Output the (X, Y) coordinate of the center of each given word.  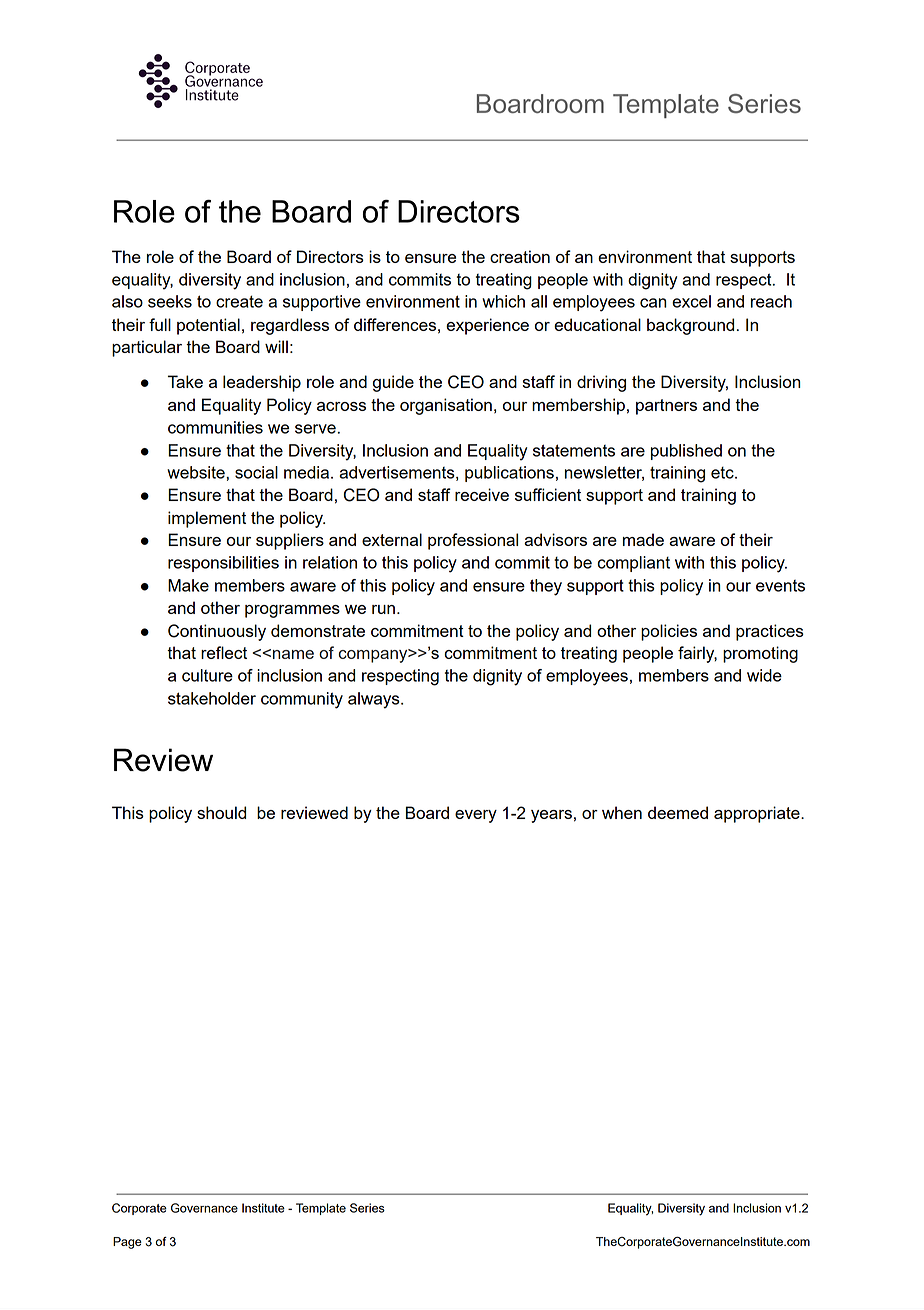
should (221, 812)
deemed (678, 812)
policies (669, 632)
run (383, 609)
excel (691, 301)
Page (127, 1243)
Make (188, 585)
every (476, 816)
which (503, 301)
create (239, 301)
